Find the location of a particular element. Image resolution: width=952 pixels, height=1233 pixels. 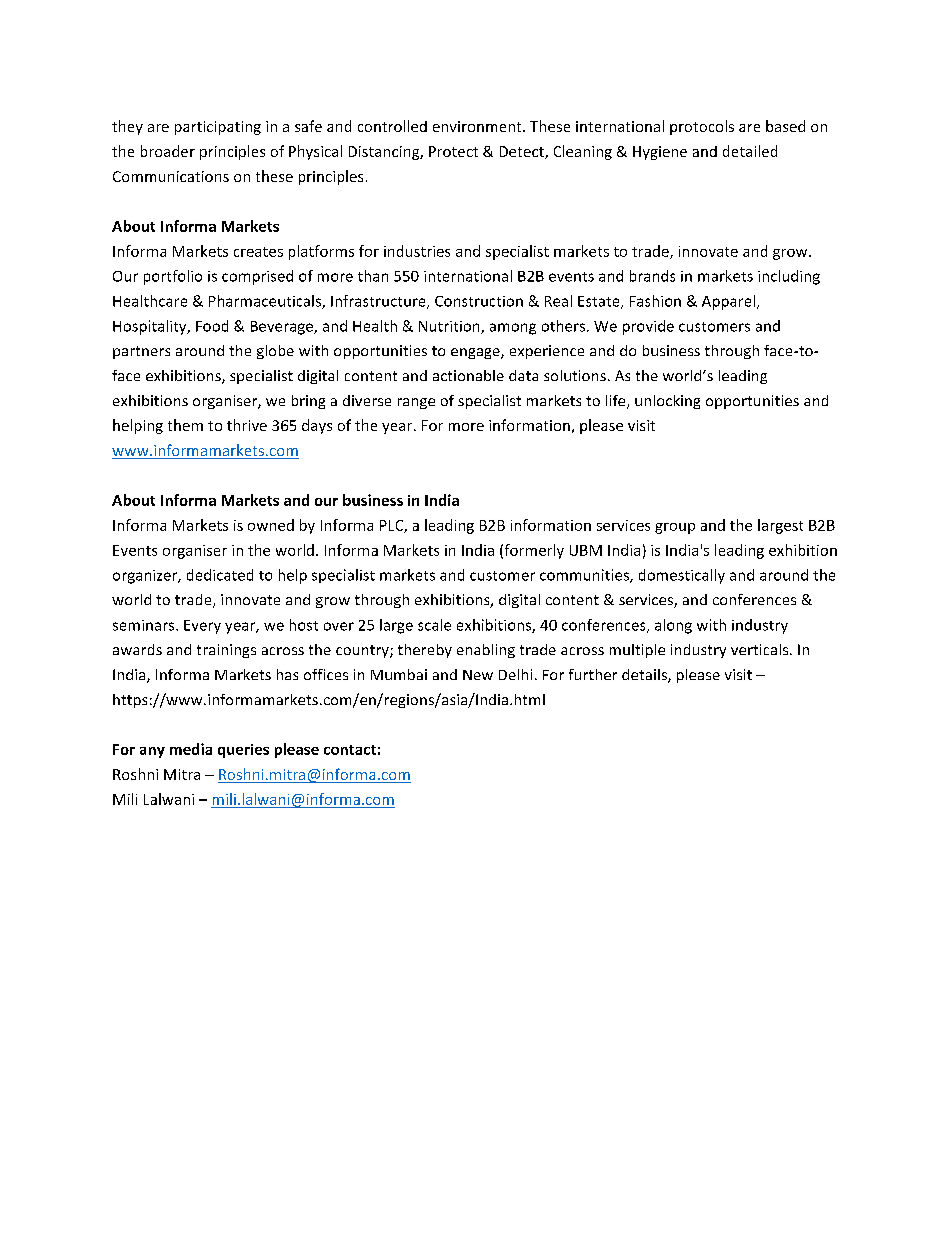

Protect is located at coordinates (453, 151).
